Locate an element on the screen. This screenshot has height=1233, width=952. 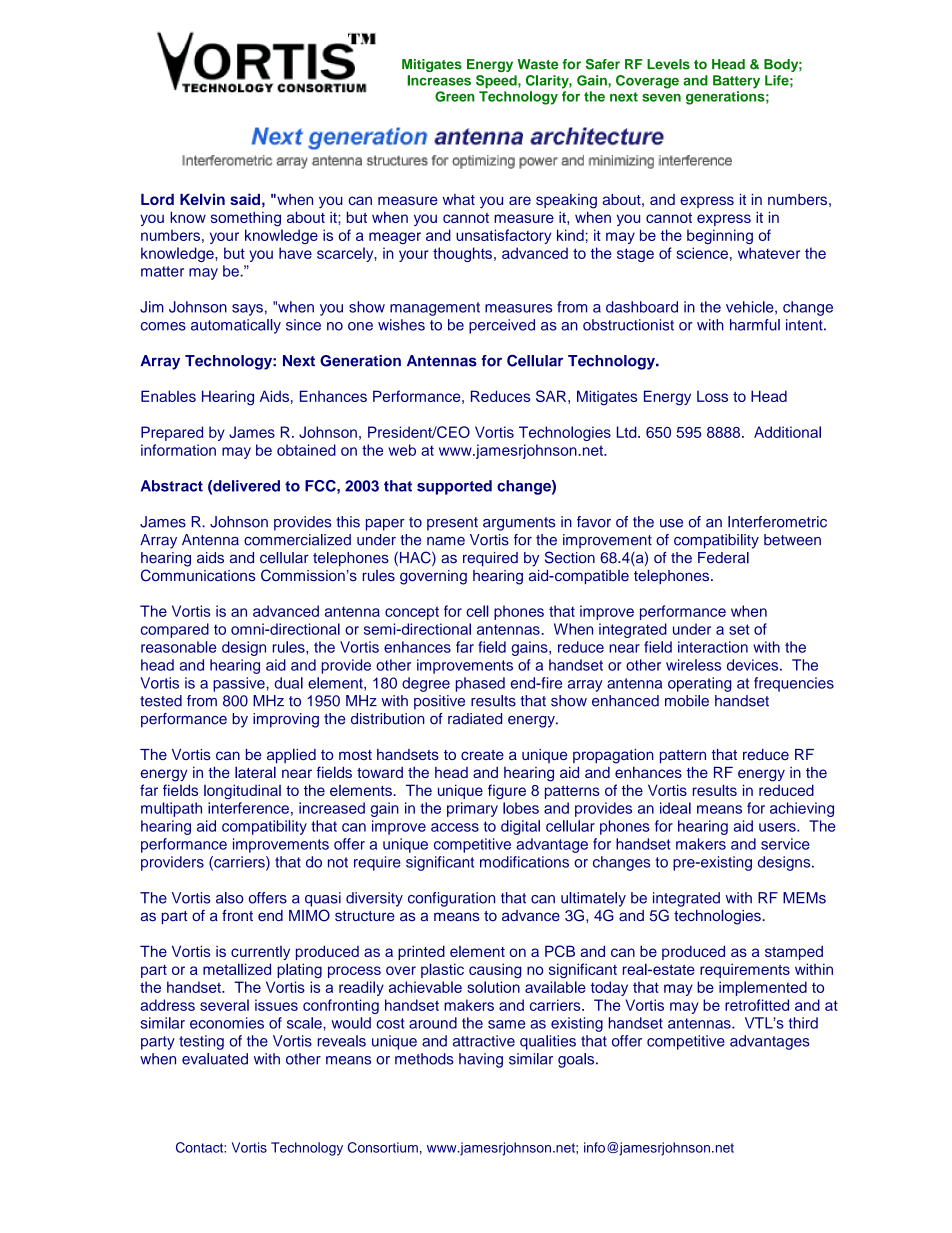
supported is located at coordinates (454, 487).
